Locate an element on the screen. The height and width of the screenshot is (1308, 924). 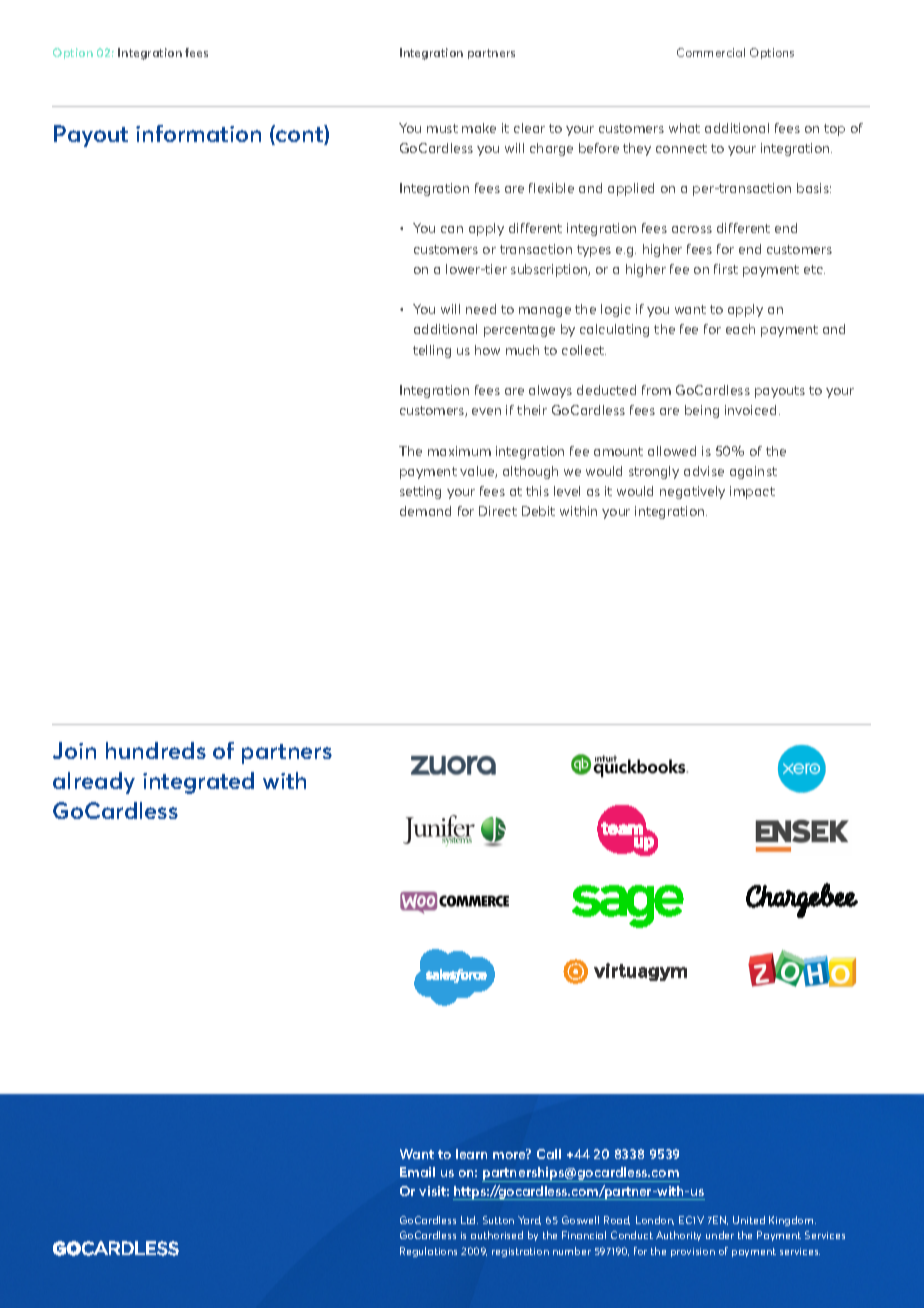
must is located at coordinates (442, 128).
